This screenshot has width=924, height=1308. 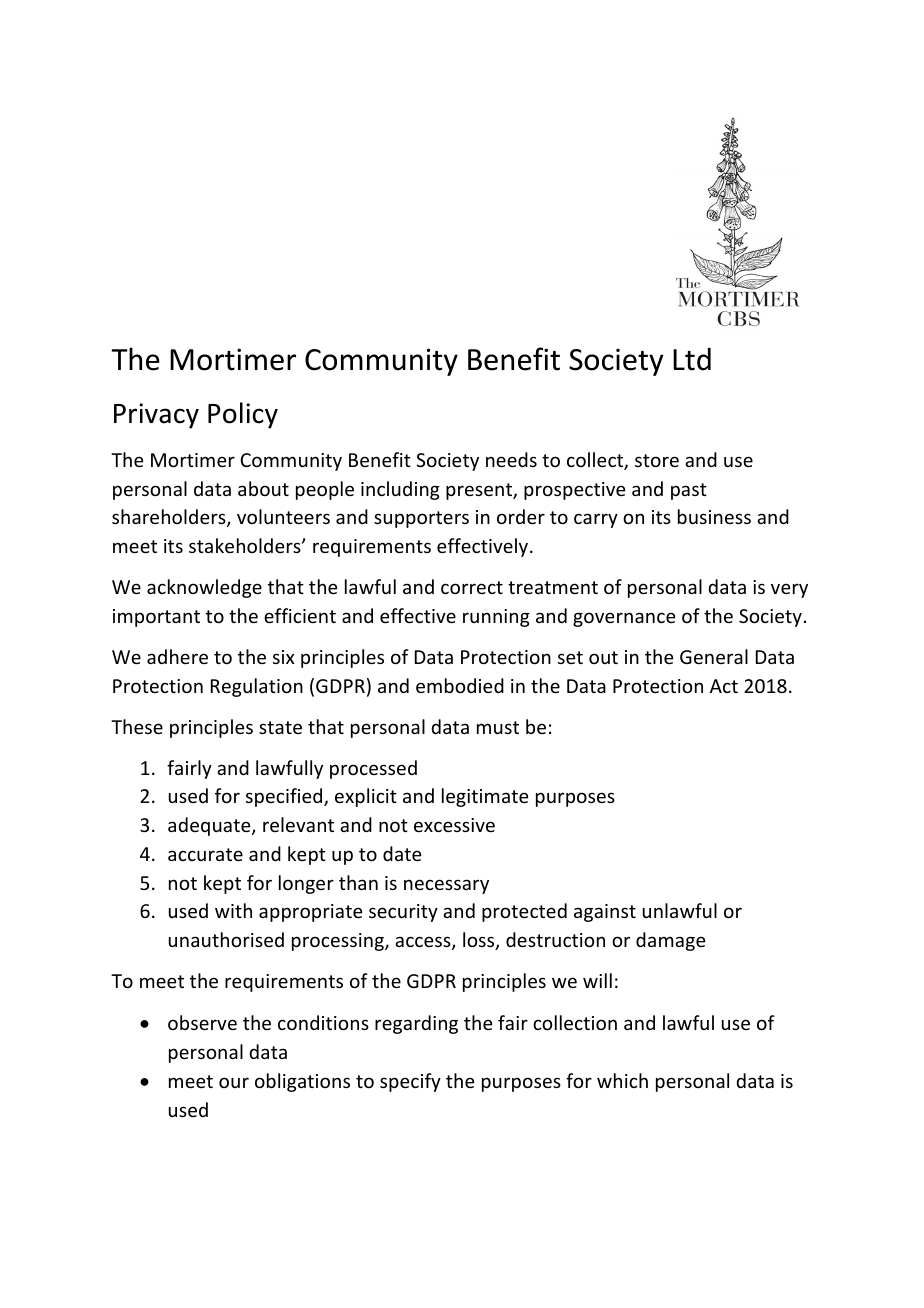 I want to click on acknowledge, so click(x=204, y=588).
